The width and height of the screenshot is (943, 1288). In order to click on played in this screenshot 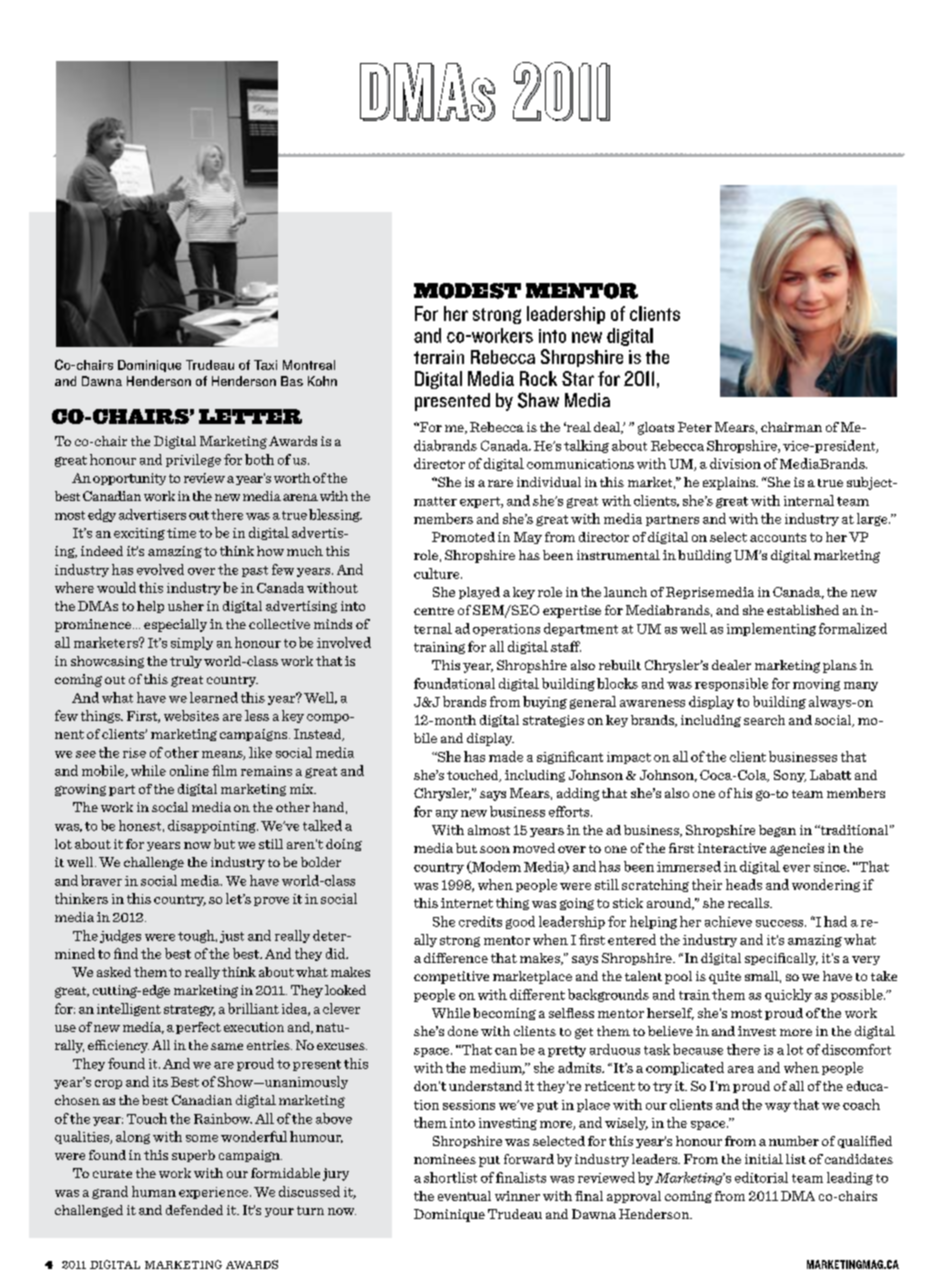, I will do `click(479, 593)`.
